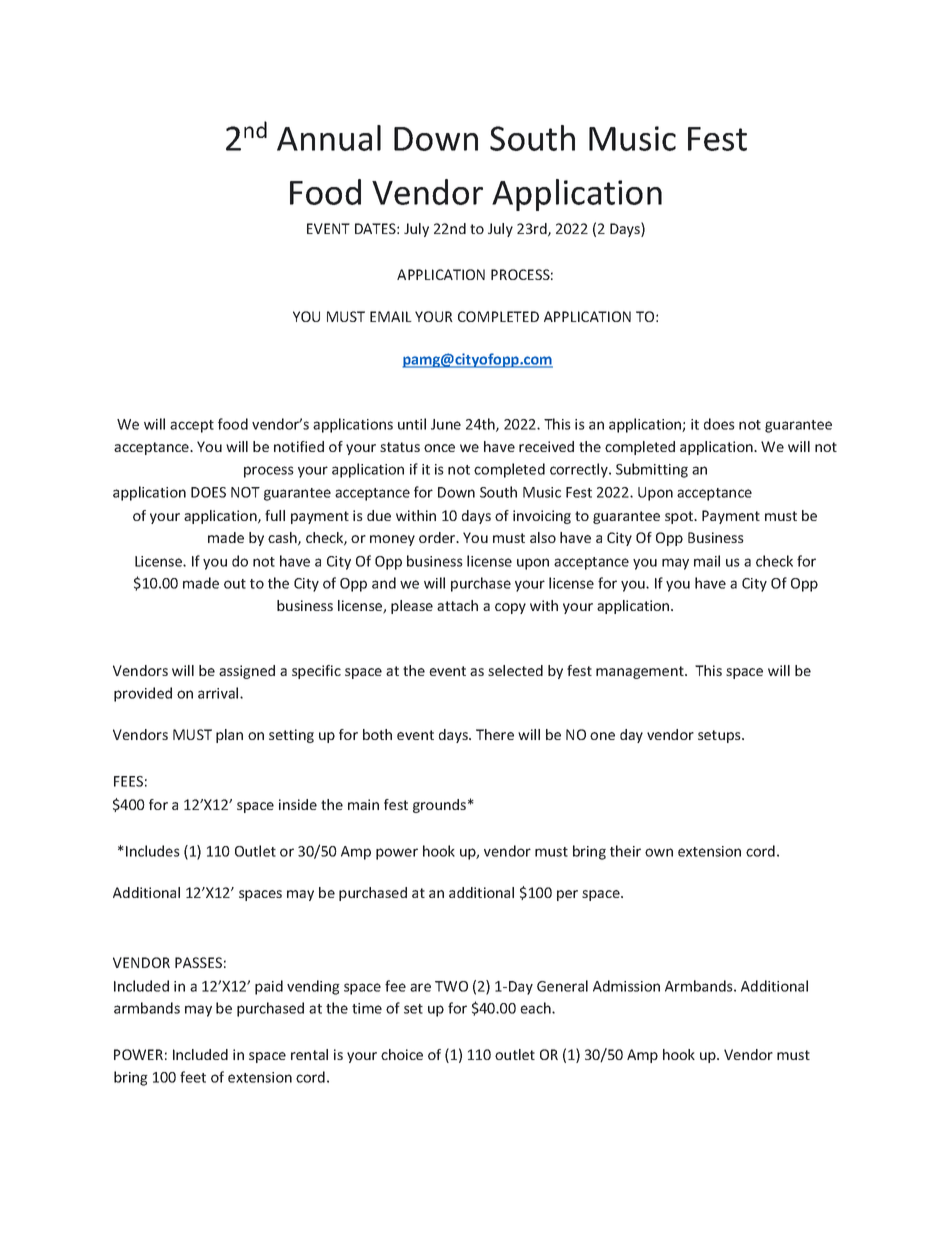 The image size is (952, 1233). I want to click on their, so click(625, 851).
